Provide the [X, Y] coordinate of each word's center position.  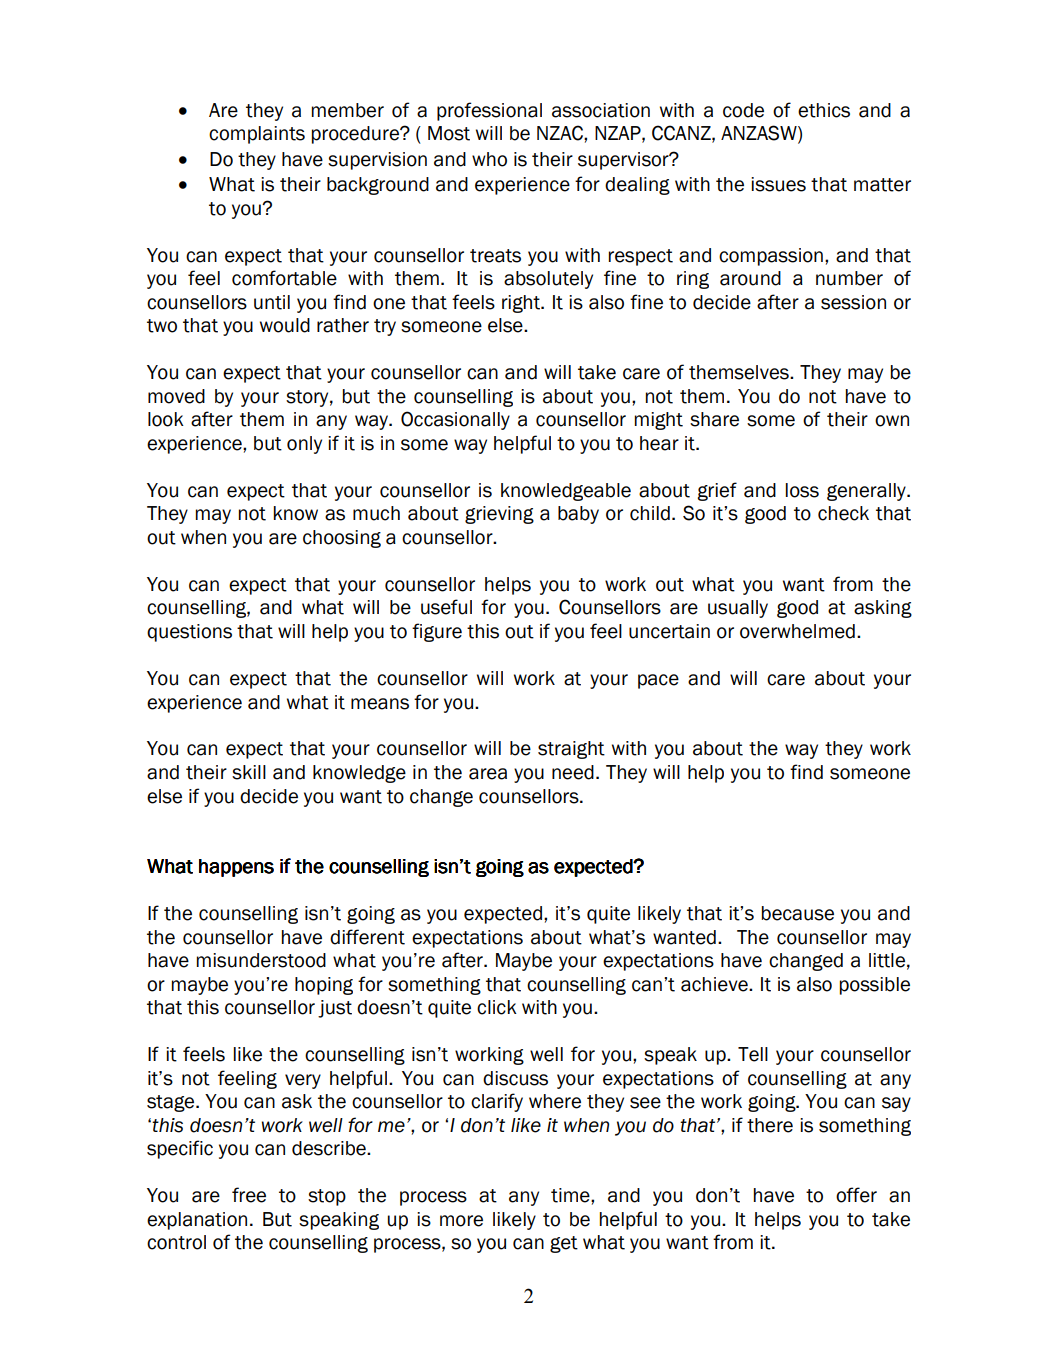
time [571, 1195]
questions [189, 633]
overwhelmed [797, 631]
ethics [824, 110]
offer [856, 1195]
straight [571, 750]
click [497, 1007]
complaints [257, 135]
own [892, 421]
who [489, 159]
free [249, 1195]
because [798, 913]
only [304, 445]
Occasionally [455, 420]
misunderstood [261, 960]
